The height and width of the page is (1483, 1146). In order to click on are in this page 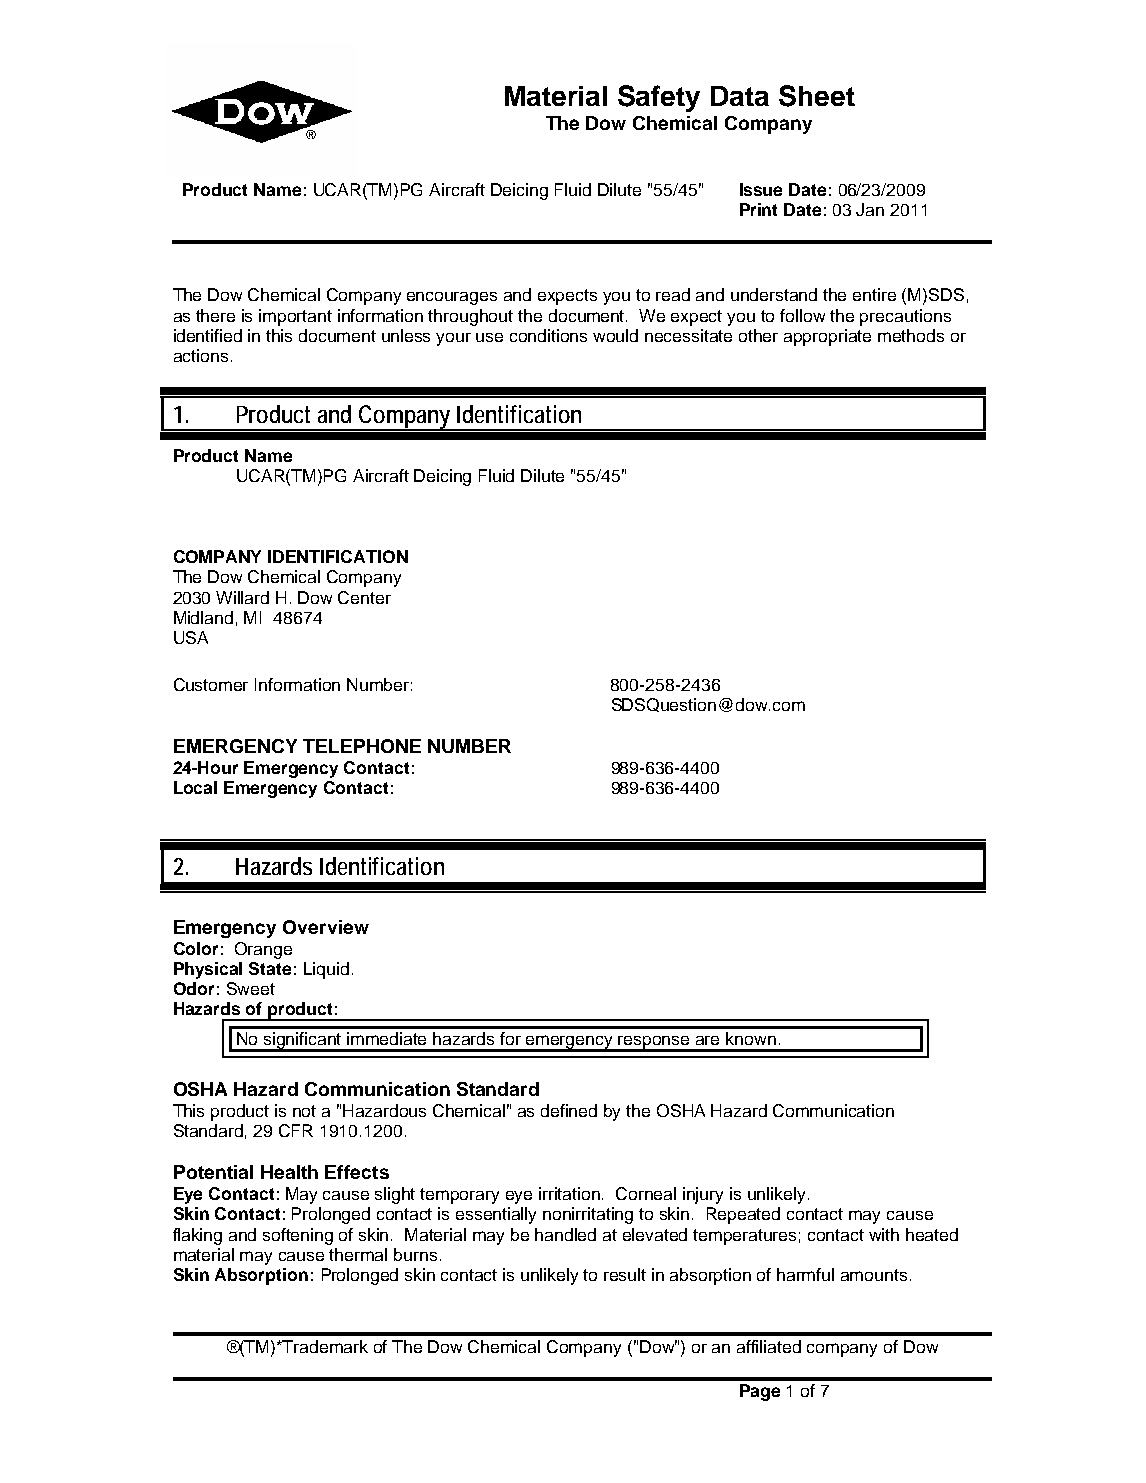, I will do `click(707, 1040)`.
